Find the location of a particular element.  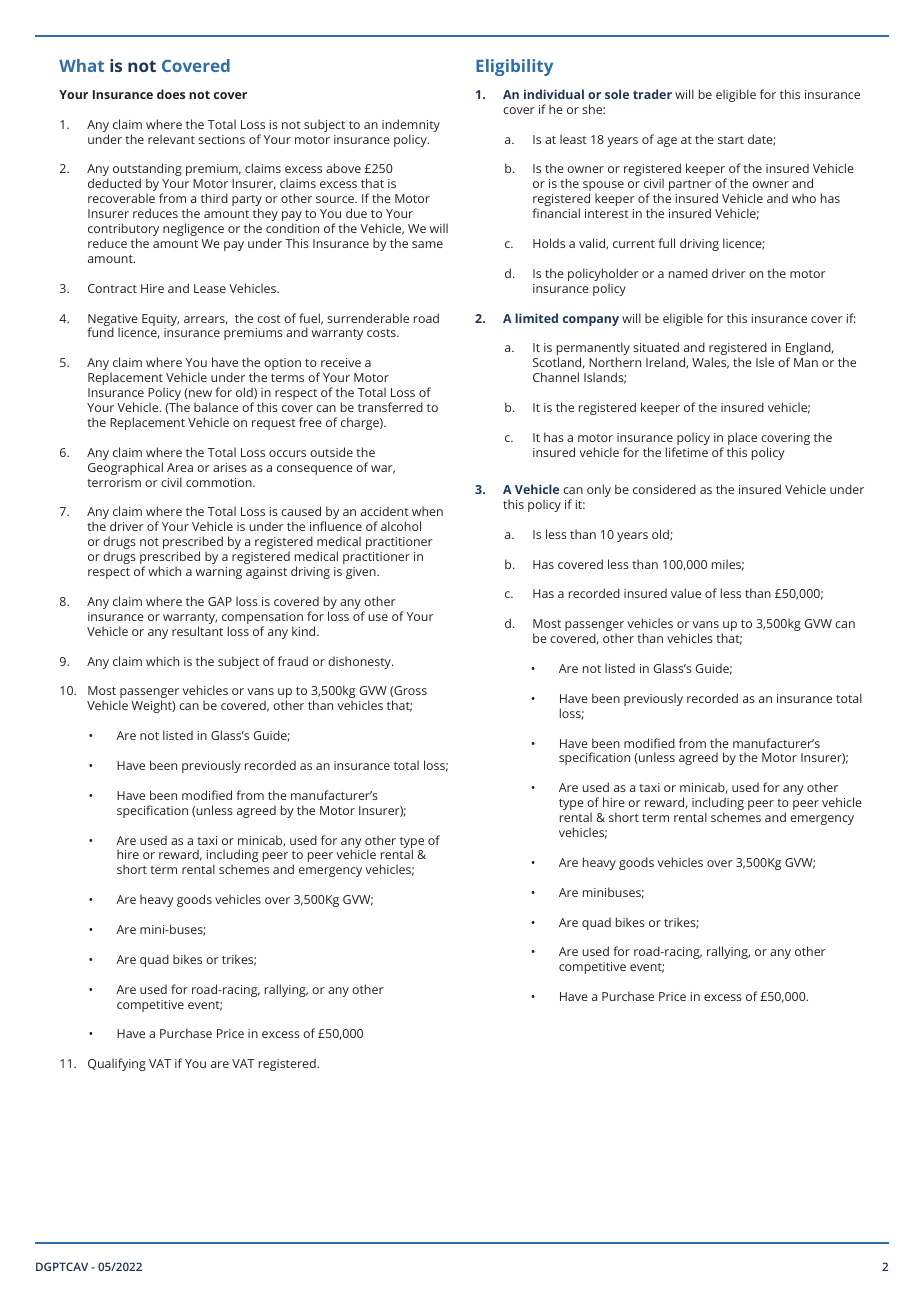

value is located at coordinates (686, 593).
